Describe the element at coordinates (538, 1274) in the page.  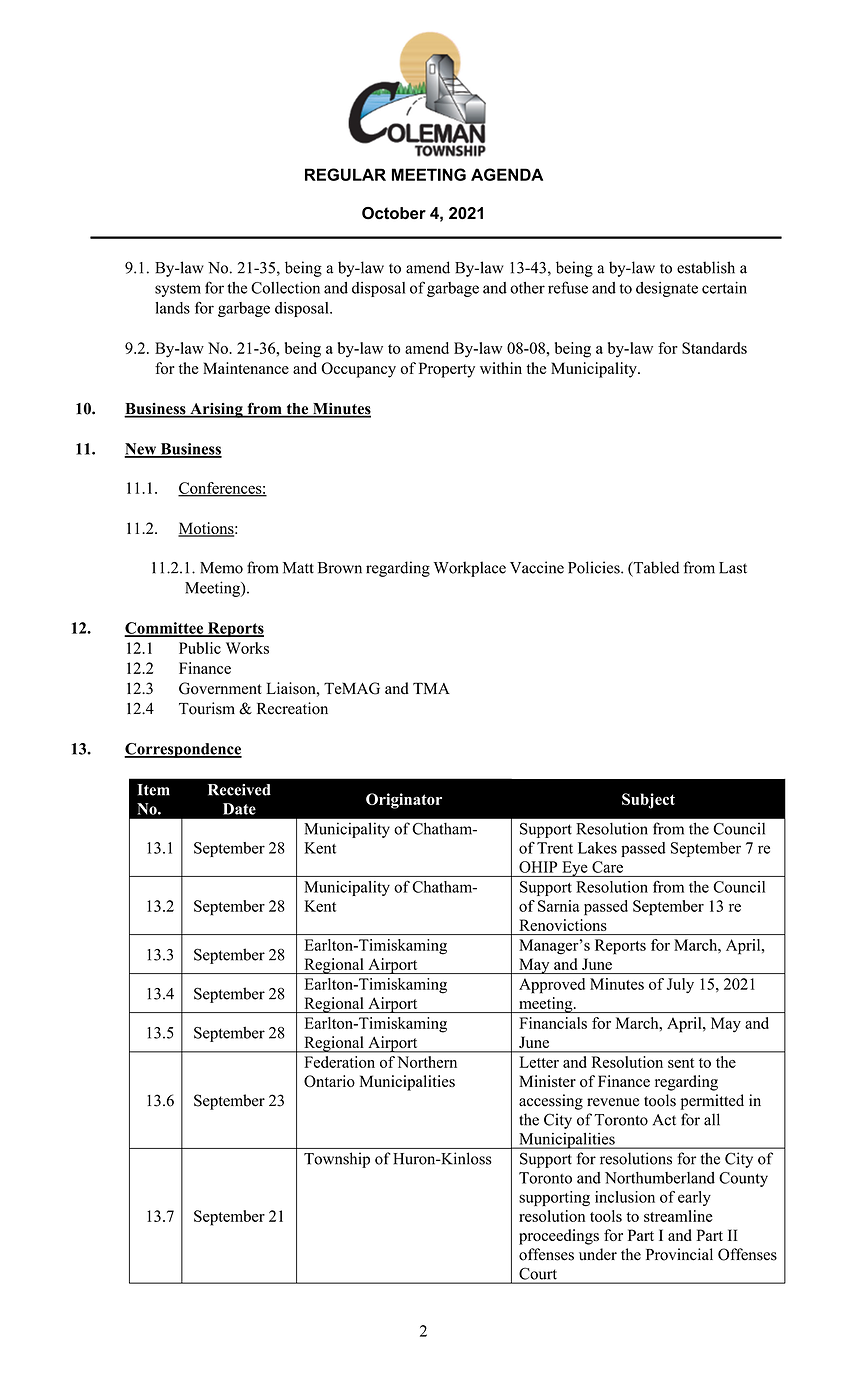
I see `Court` at that location.
